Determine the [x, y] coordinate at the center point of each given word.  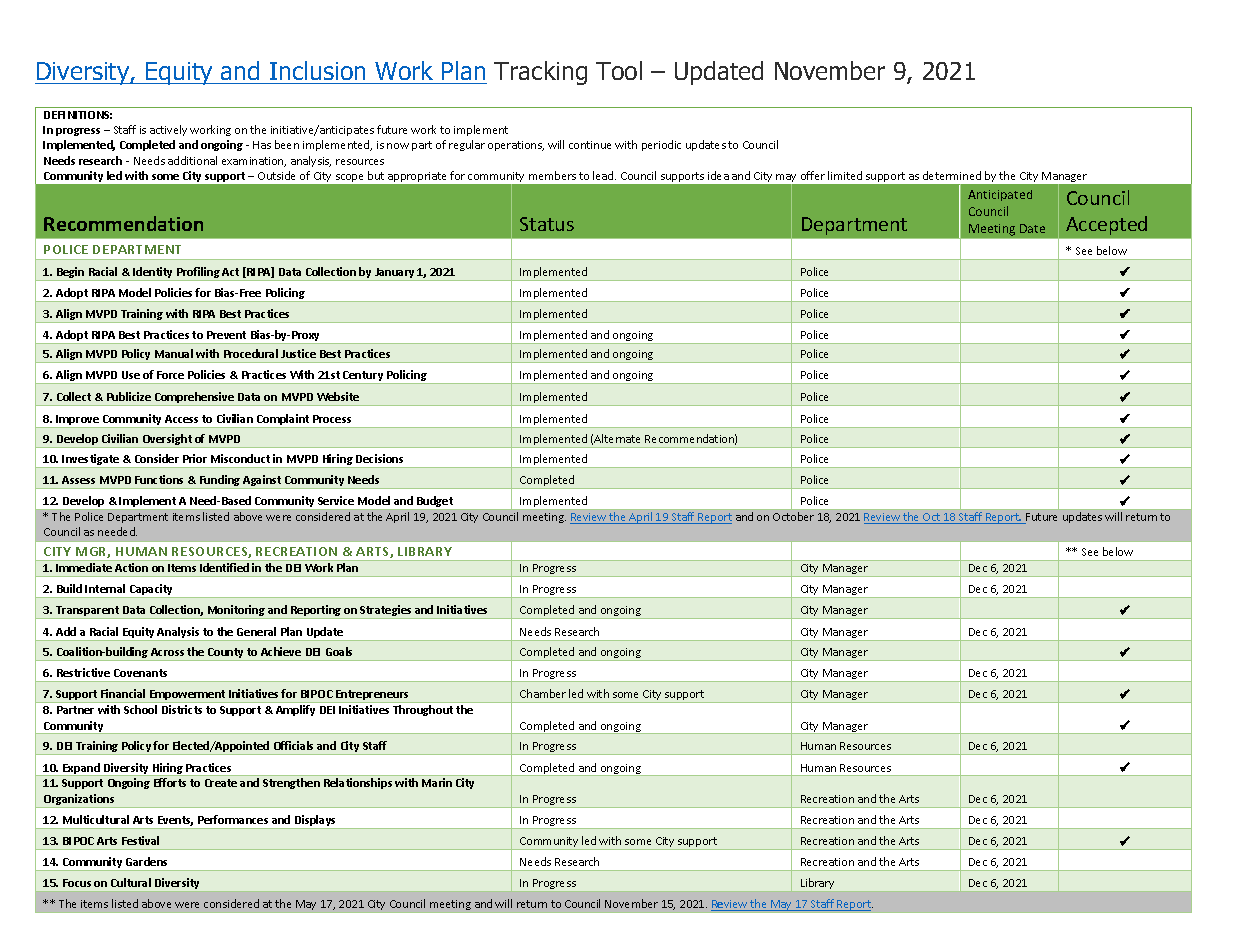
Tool [619, 70]
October [793, 516]
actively [168, 130]
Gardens [146, 861]
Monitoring [237, 612]
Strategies [386, 612]
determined [952, 175]
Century [363, 377]
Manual [174, 353]
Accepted [1106, 225]
